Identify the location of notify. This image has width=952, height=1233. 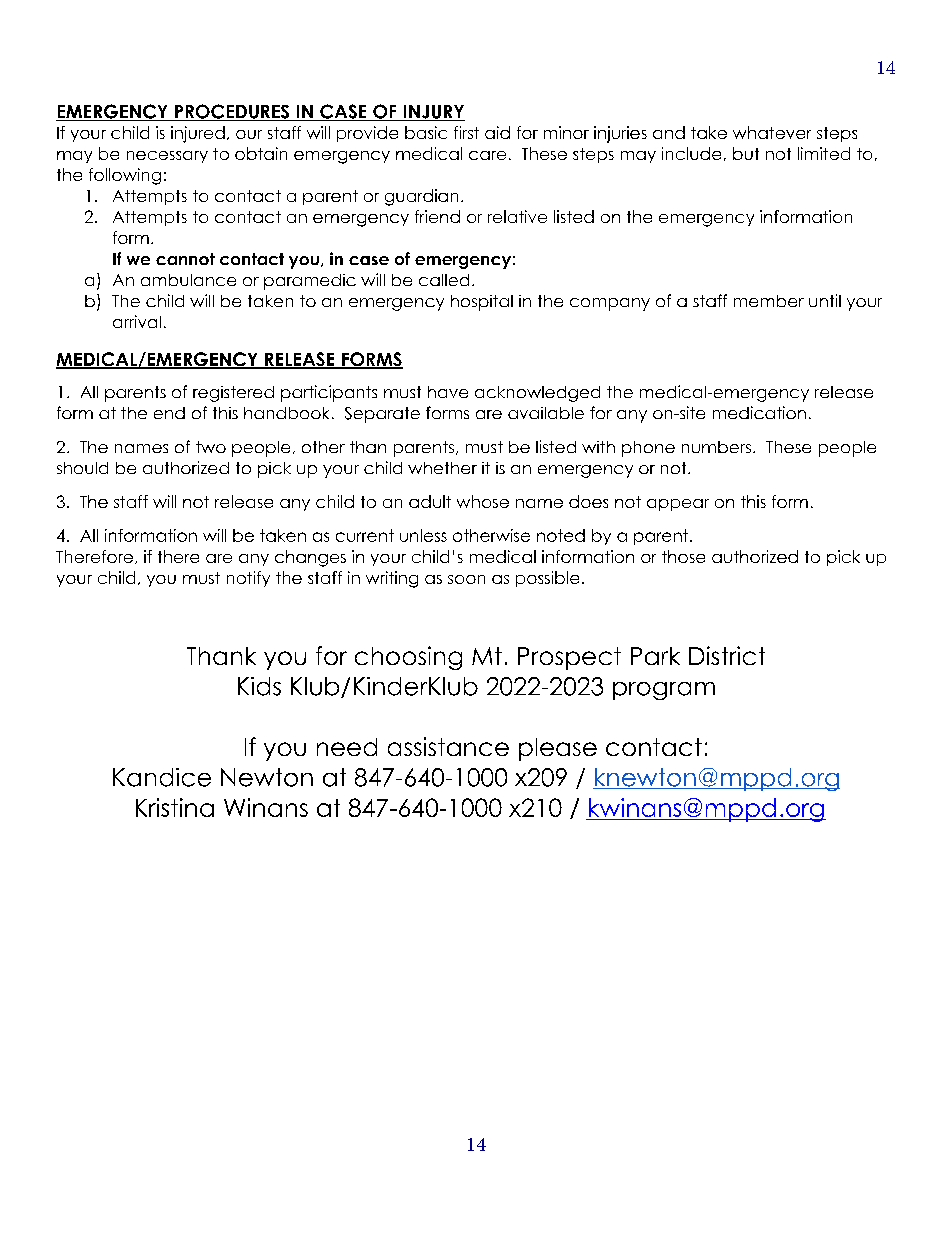
(248, 579).
